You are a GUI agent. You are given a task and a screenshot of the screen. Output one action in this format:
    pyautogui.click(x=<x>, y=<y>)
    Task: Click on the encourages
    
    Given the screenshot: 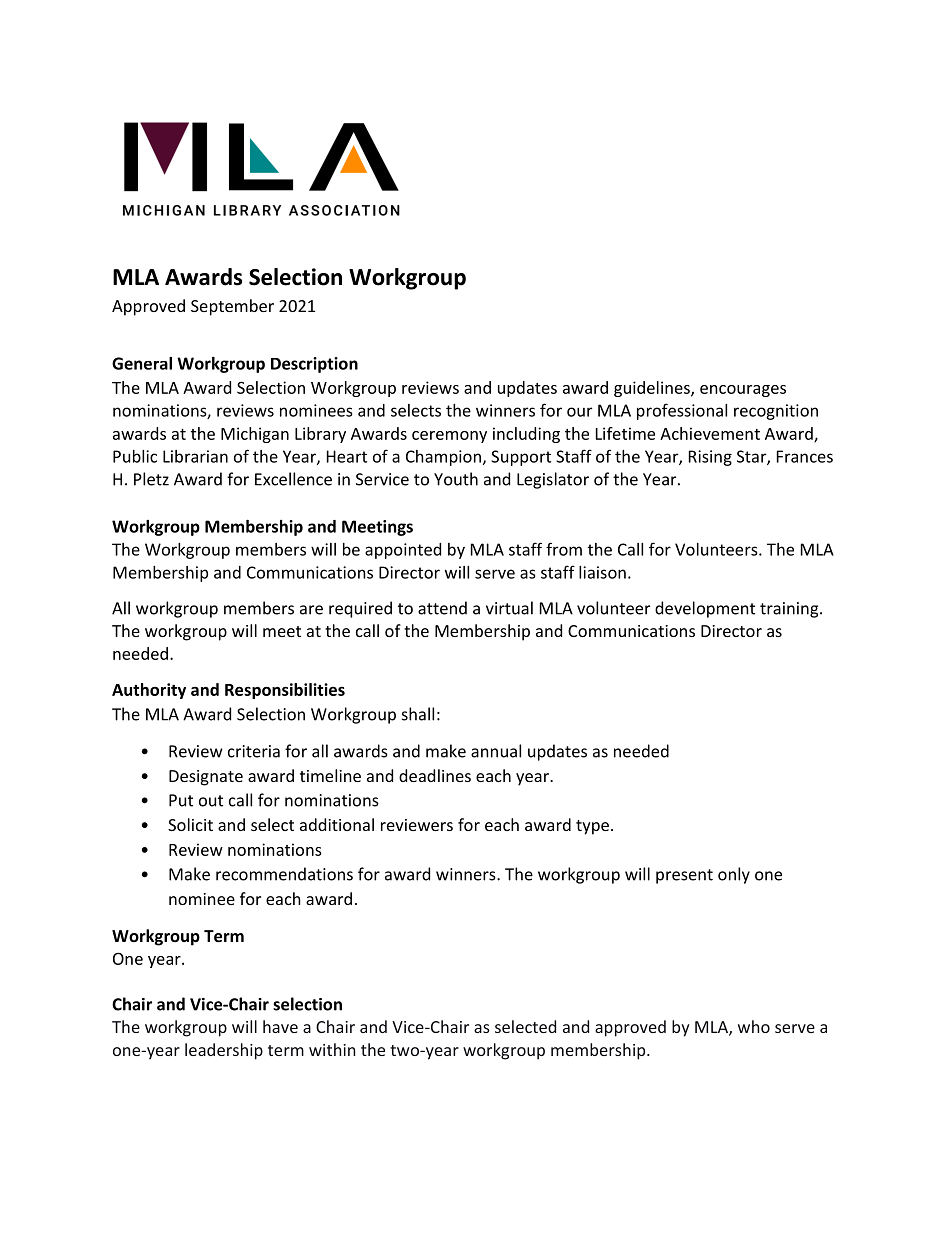 What is the action you would take?
    pyautogui.click(x=743, y=391)
